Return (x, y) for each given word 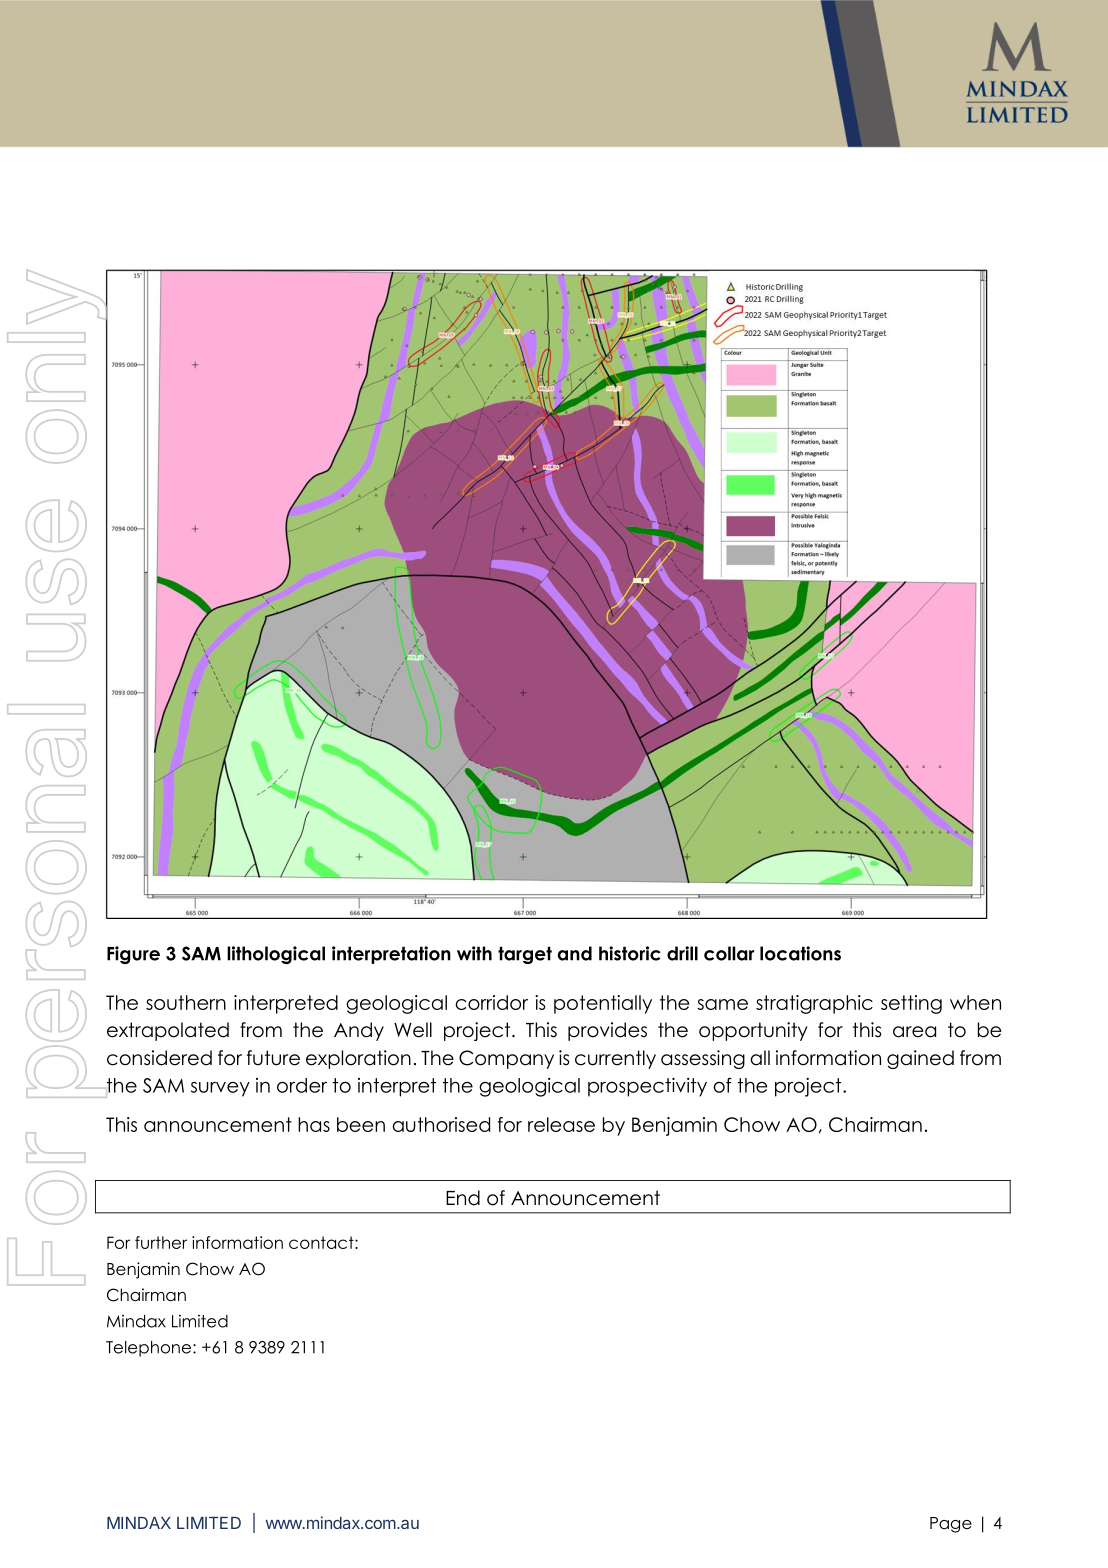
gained (920, 1059)
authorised (441, 1124)
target (525, 955)
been (361, 1124)
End (463, 1198)
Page (951, 1525)
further (161, 1242)
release (561, 1124)
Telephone (150, 1349)
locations (800, 953)
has (314, 1124)
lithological (276, 955)
